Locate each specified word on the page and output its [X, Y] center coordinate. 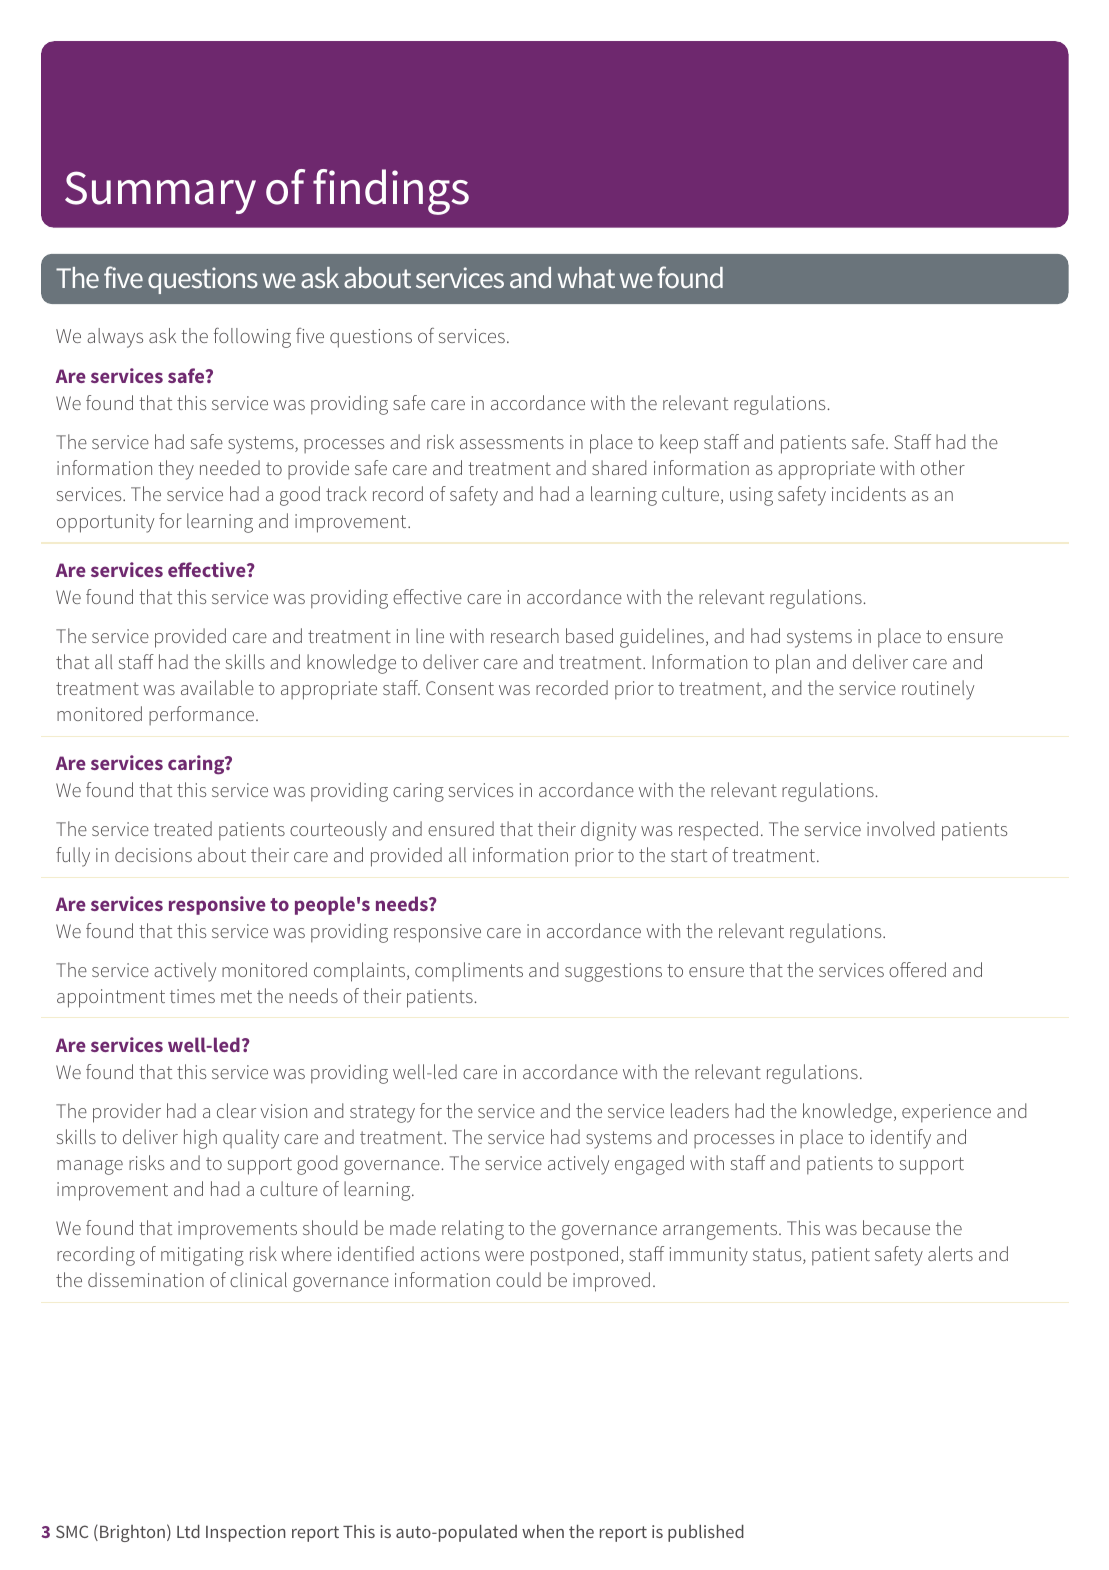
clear [236, 1110]
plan [793, 664]
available [217, 687]
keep [679, 444]
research [525, 635]
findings [391, 192]
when [543, 1531]
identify [901, 1139]
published [706, 1533]
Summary [160, 192]
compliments [469, 971]
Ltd [188, 1531]
